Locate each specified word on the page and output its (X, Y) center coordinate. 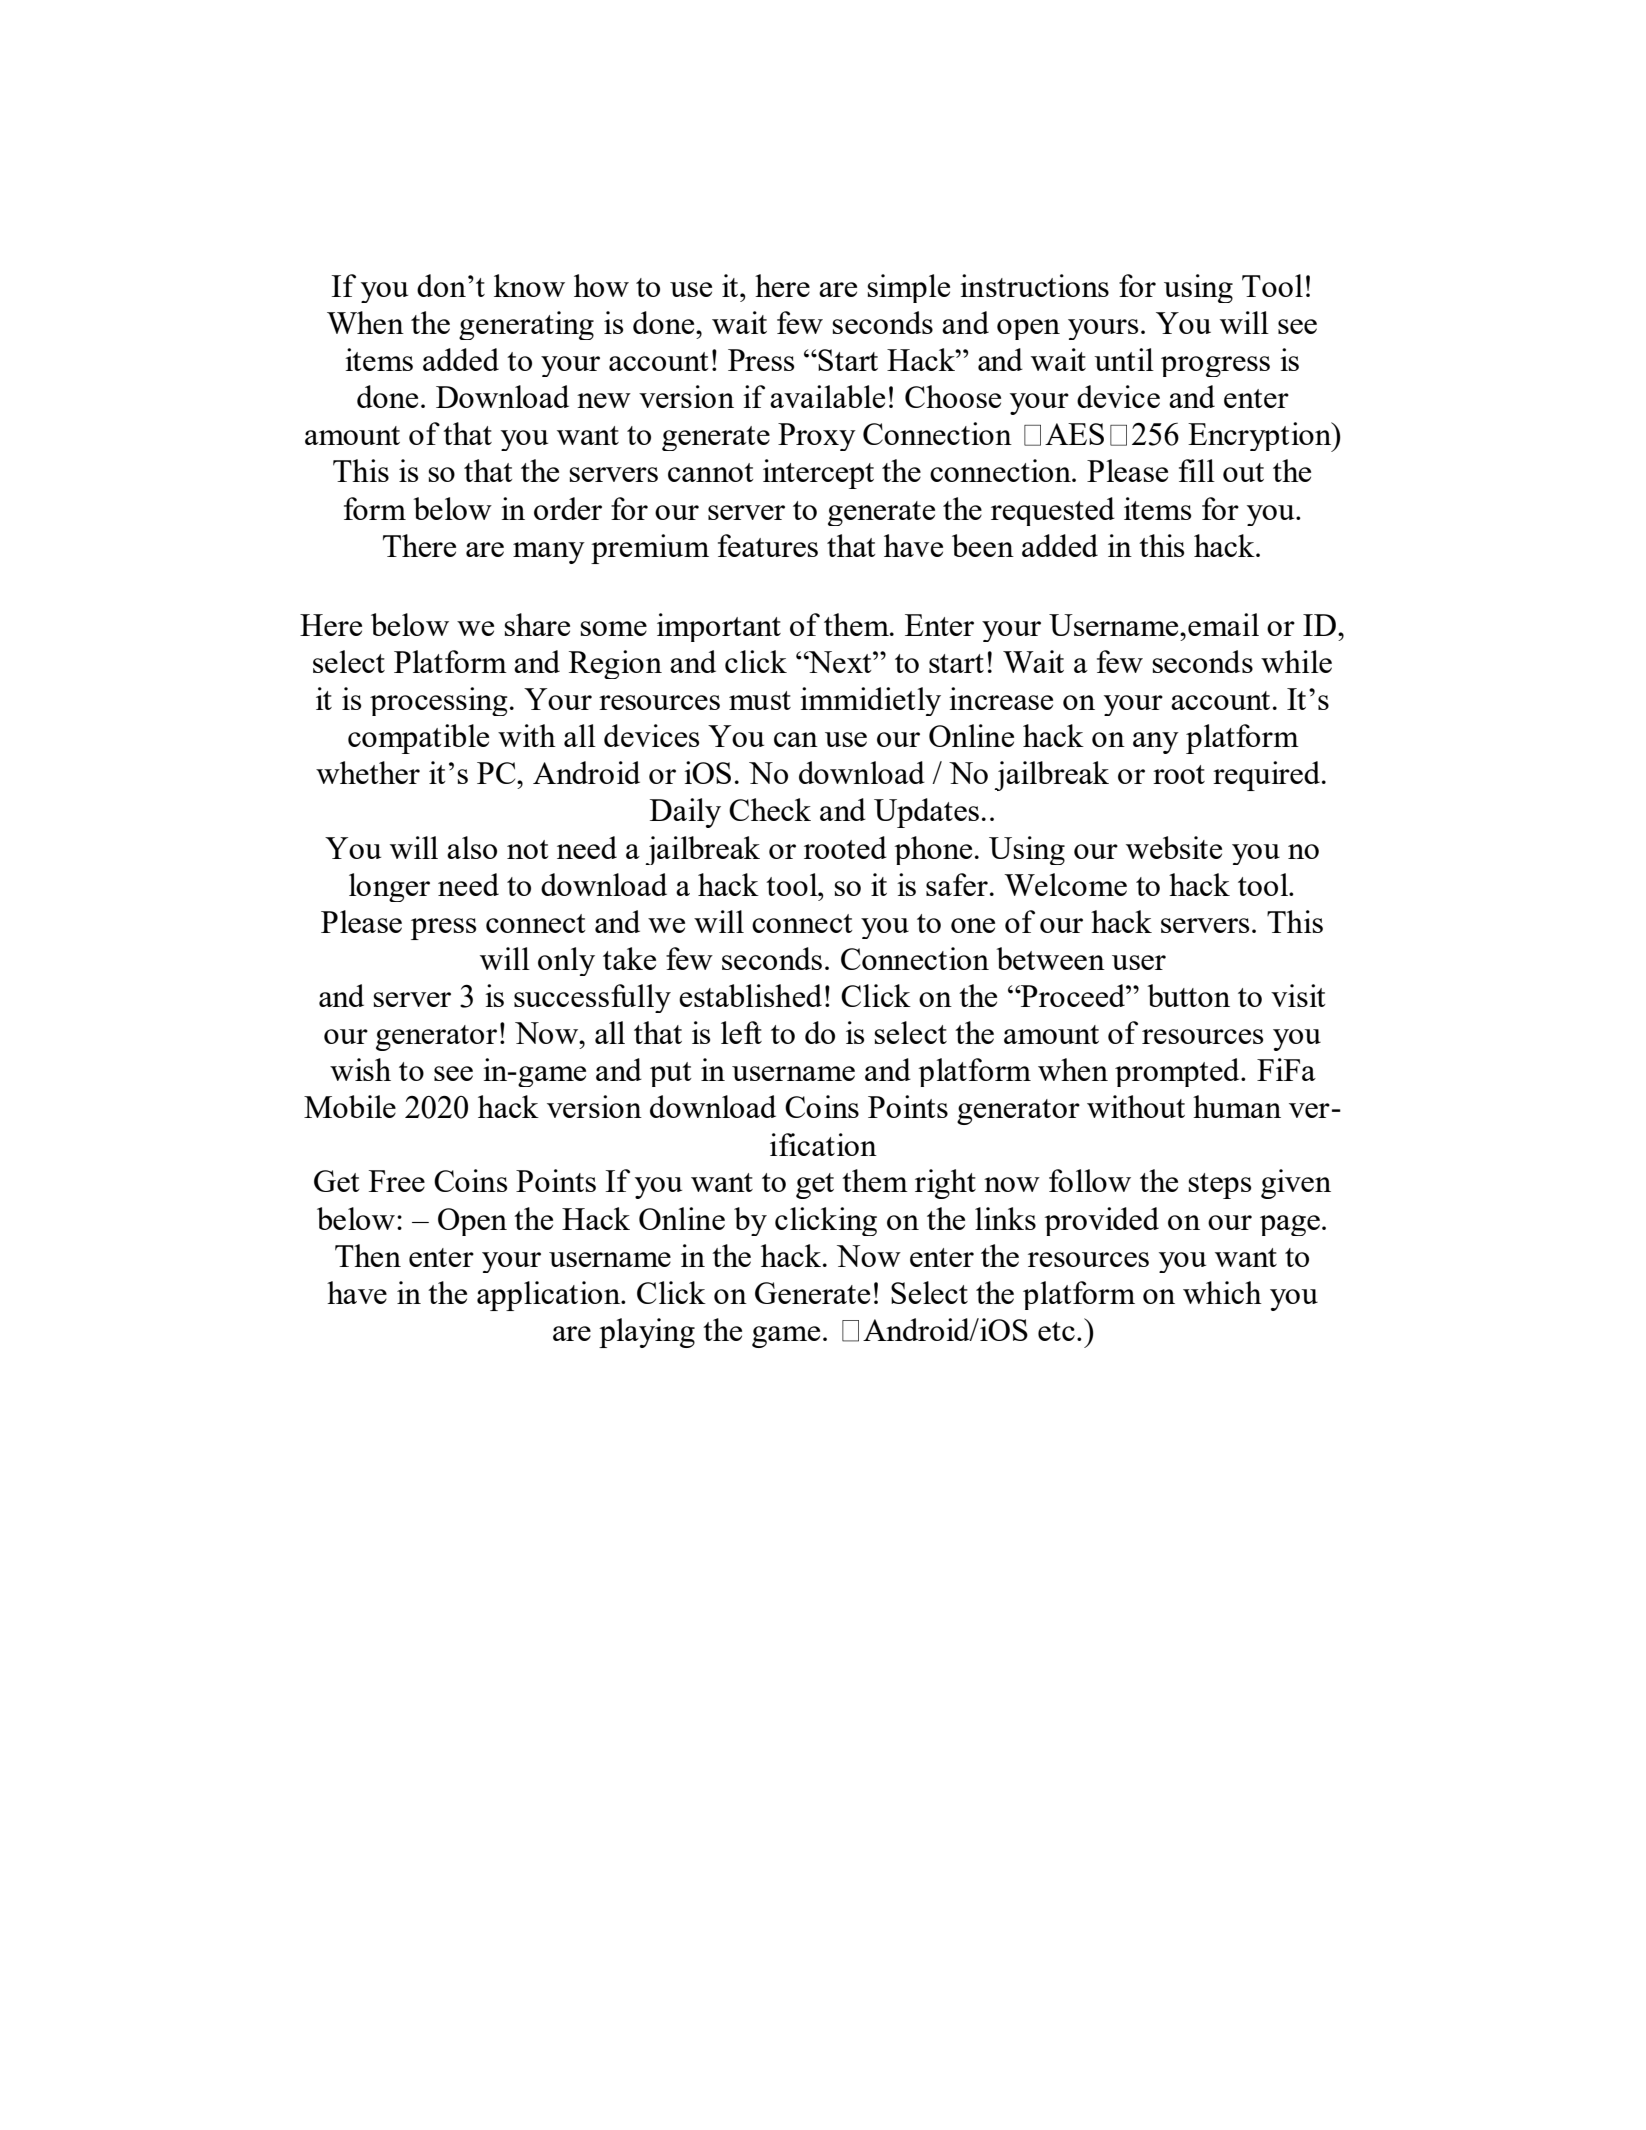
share (537, 624)
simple (908, 288)
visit (1298, 995)
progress (1215, 366)
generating (526, 325)
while (1296, 661)
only (566, 961)
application (550, 1296)
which (1222, 1292)
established (750, 995)
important (719, 627)
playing (647, 1333)
